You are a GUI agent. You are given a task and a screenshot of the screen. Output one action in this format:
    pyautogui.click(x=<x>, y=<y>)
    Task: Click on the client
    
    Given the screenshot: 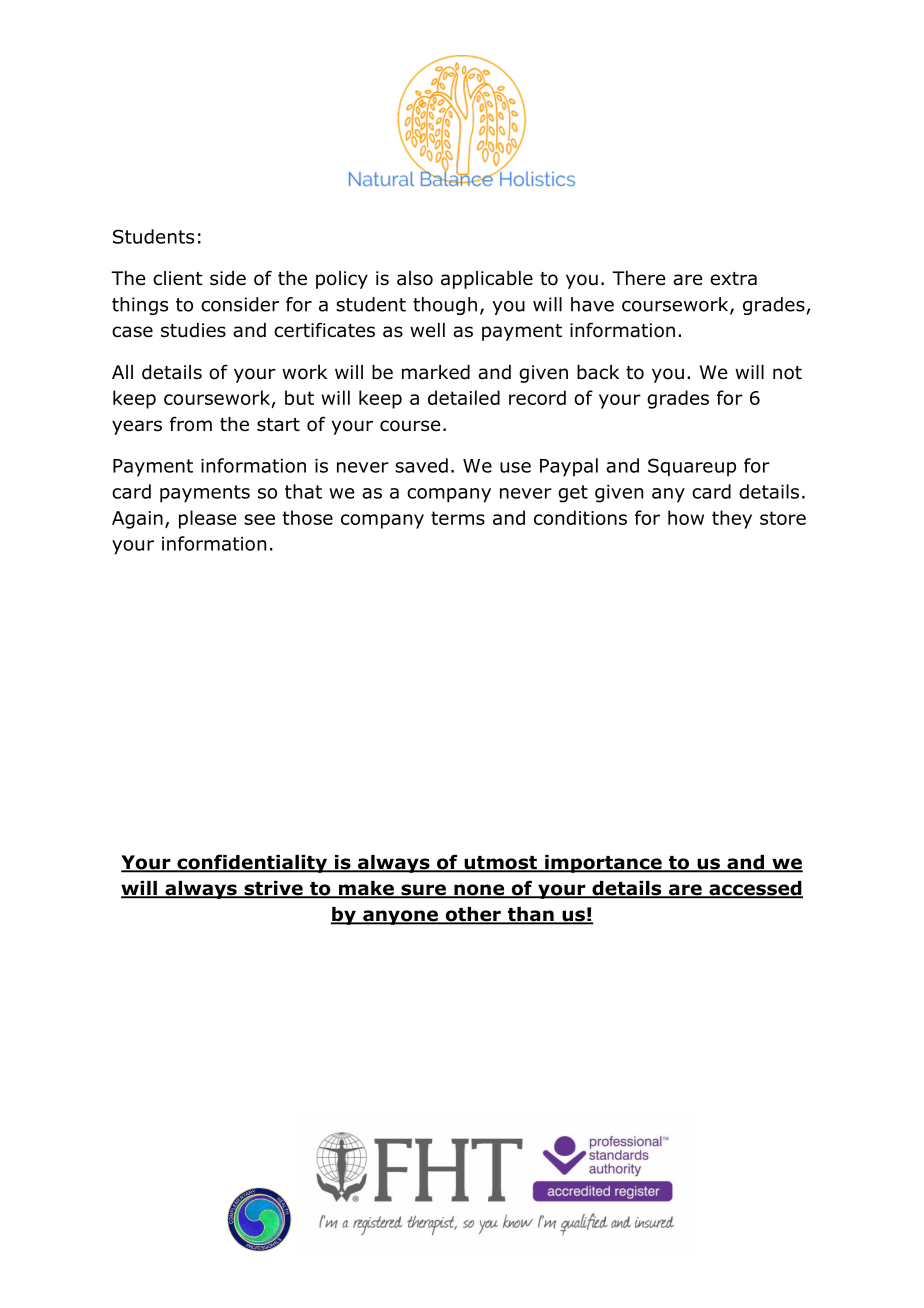 What is the action you would take?
    pyautogui.click(x=178, y=278)
